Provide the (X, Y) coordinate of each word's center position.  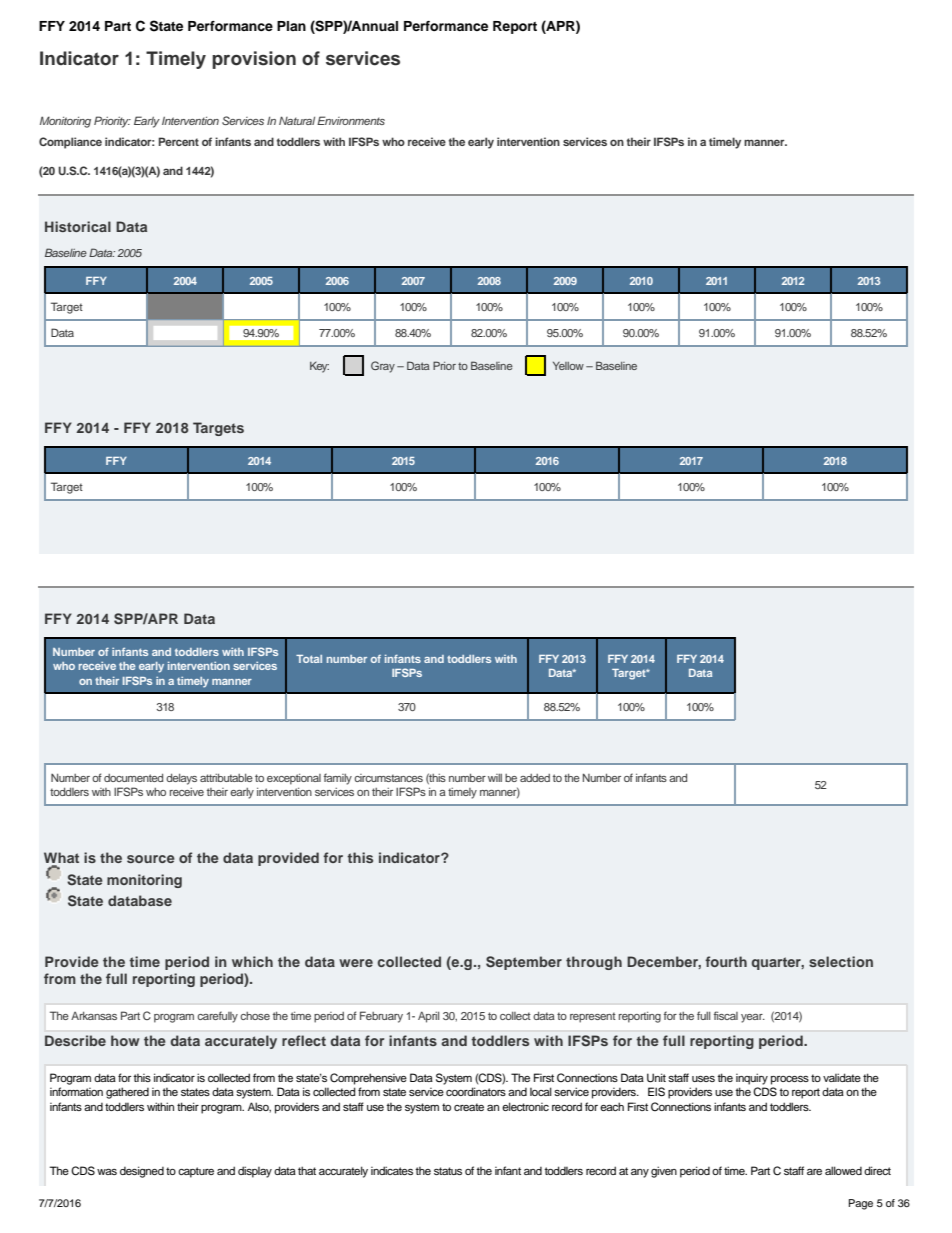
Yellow (568, 366)
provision (254, 60)
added (535, 778)
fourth (726, 961)
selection (841, 961)
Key (319, 367)
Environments (351, 120)
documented (133, 778)
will (495, 778)
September (524, 963)
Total (309, 659)
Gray (383, 367)
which (252, 961)
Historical (78, 226)
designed (142, 1172)
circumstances (388, 778)
